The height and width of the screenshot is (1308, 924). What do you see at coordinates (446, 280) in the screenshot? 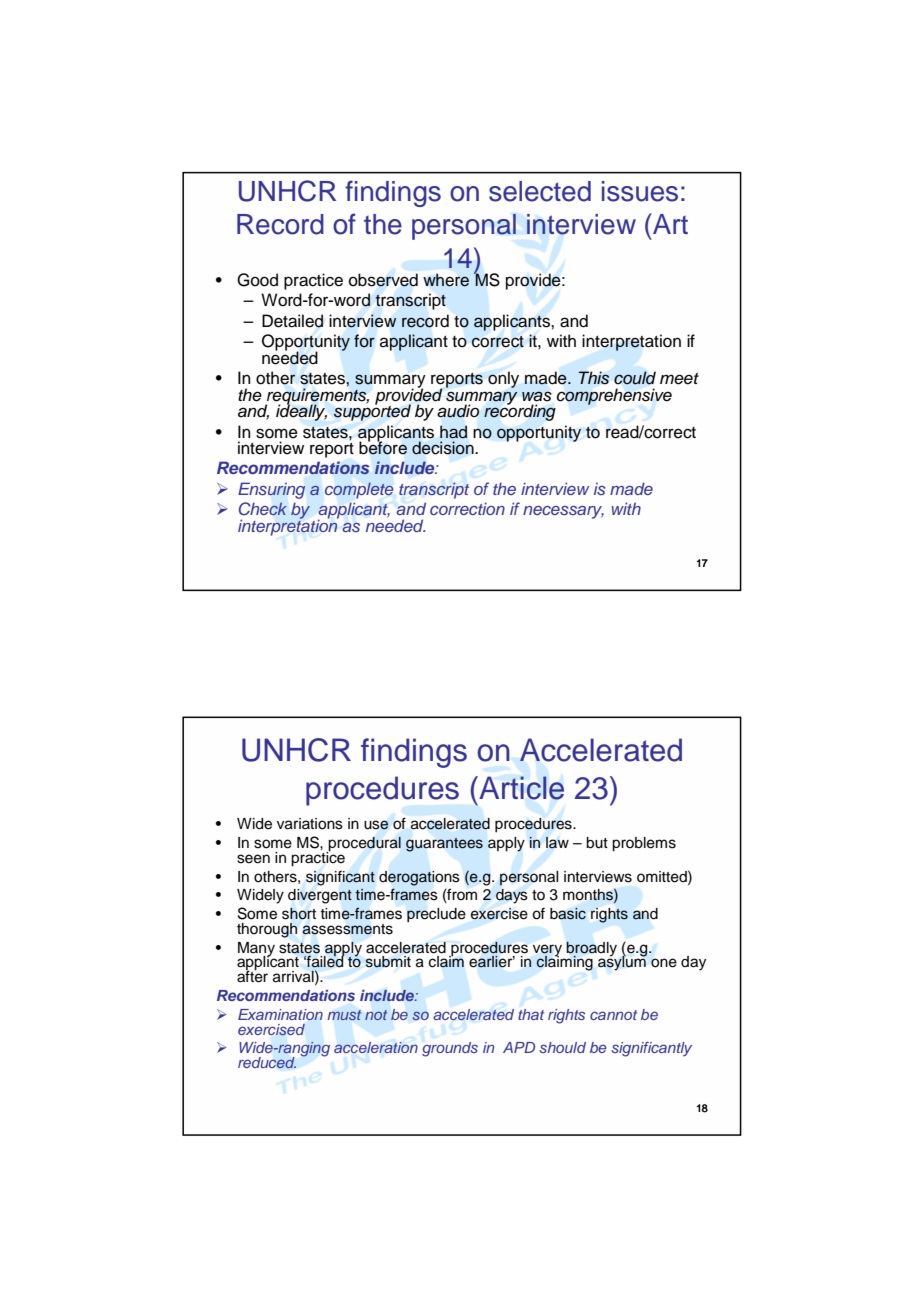
I see `where` at bounding box center [446, 280].
